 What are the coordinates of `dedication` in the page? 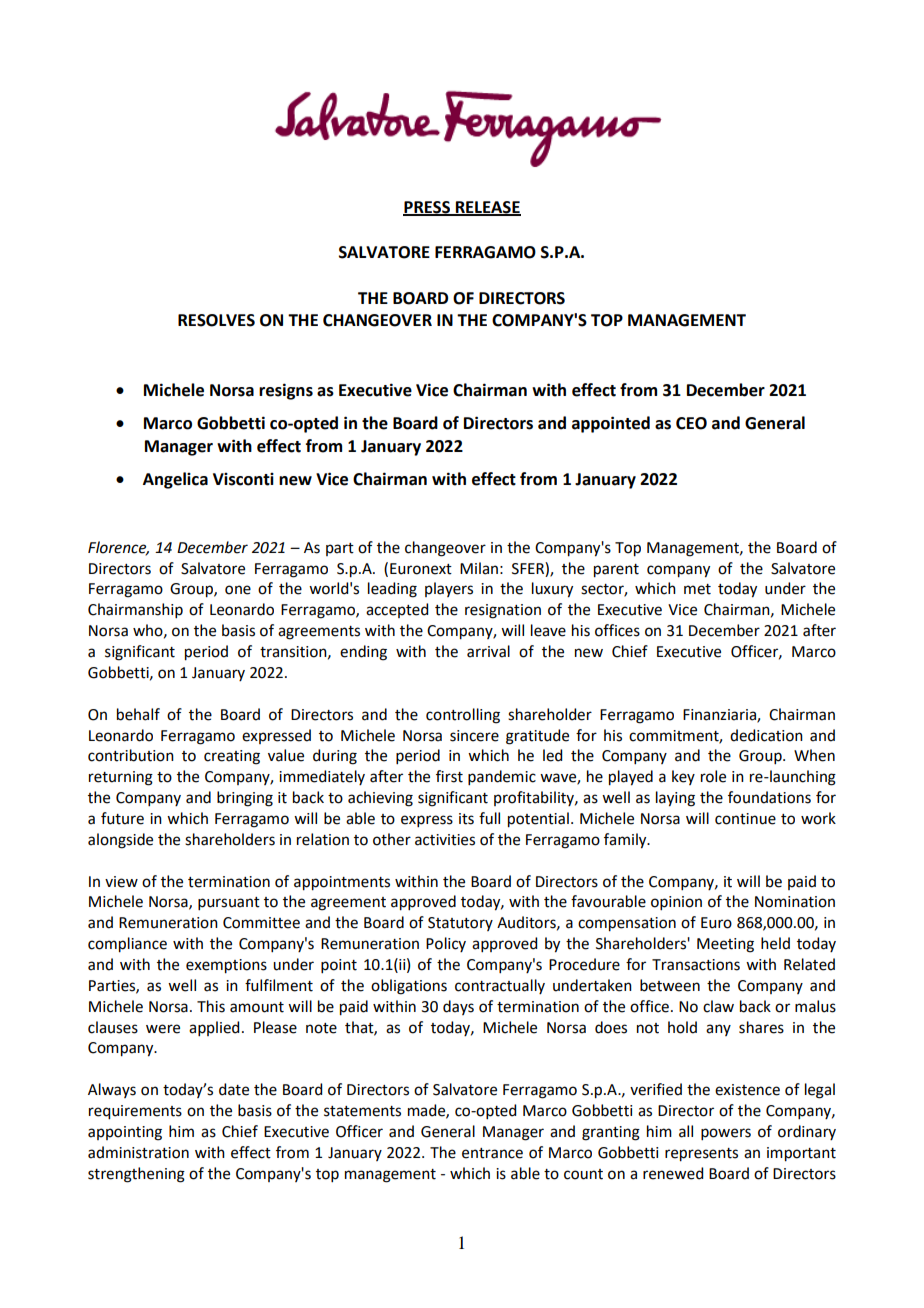 It's located at (766, 735).
